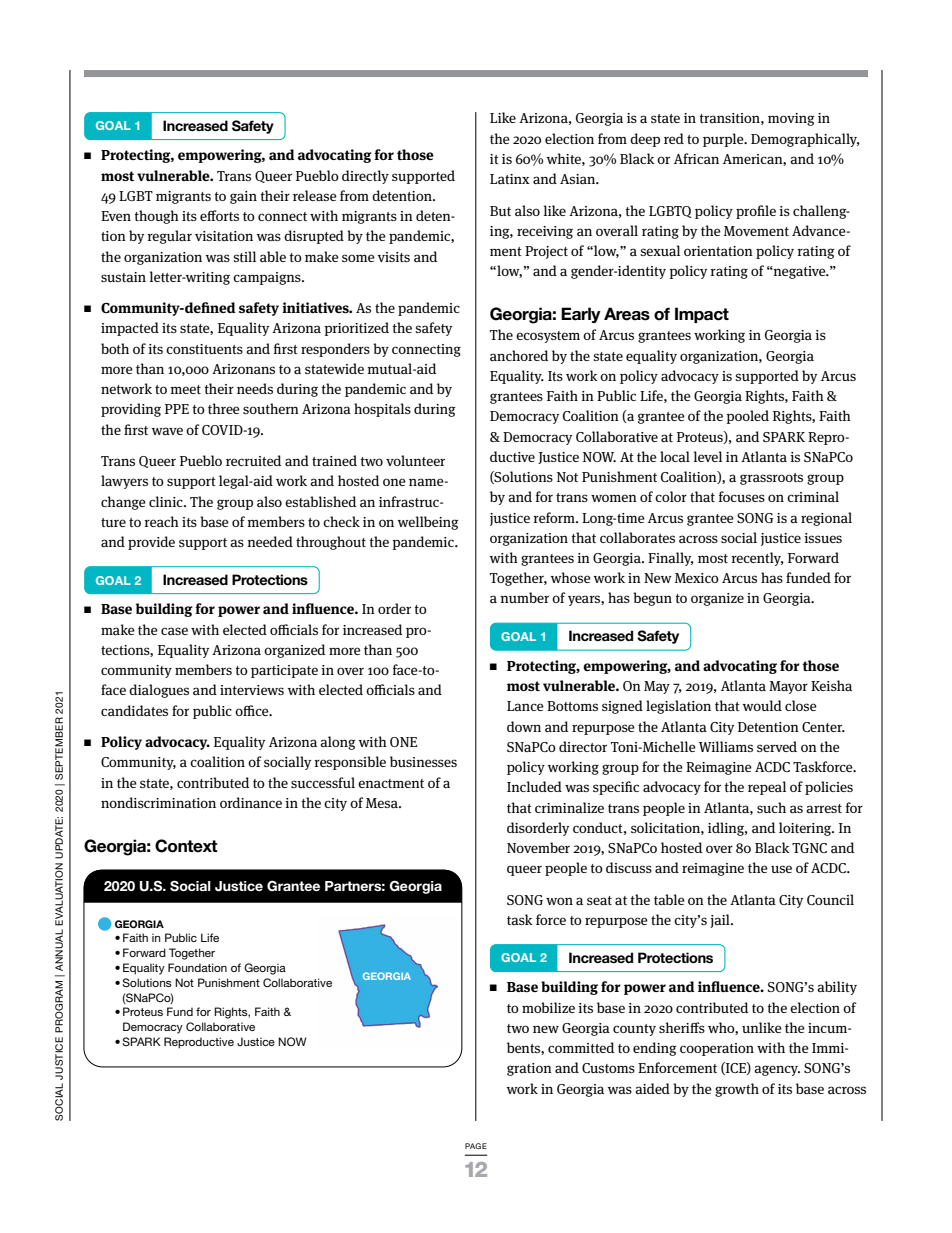  Describe the element at coordinates (251, 802) in the document. I see `ordinance` at that location.
